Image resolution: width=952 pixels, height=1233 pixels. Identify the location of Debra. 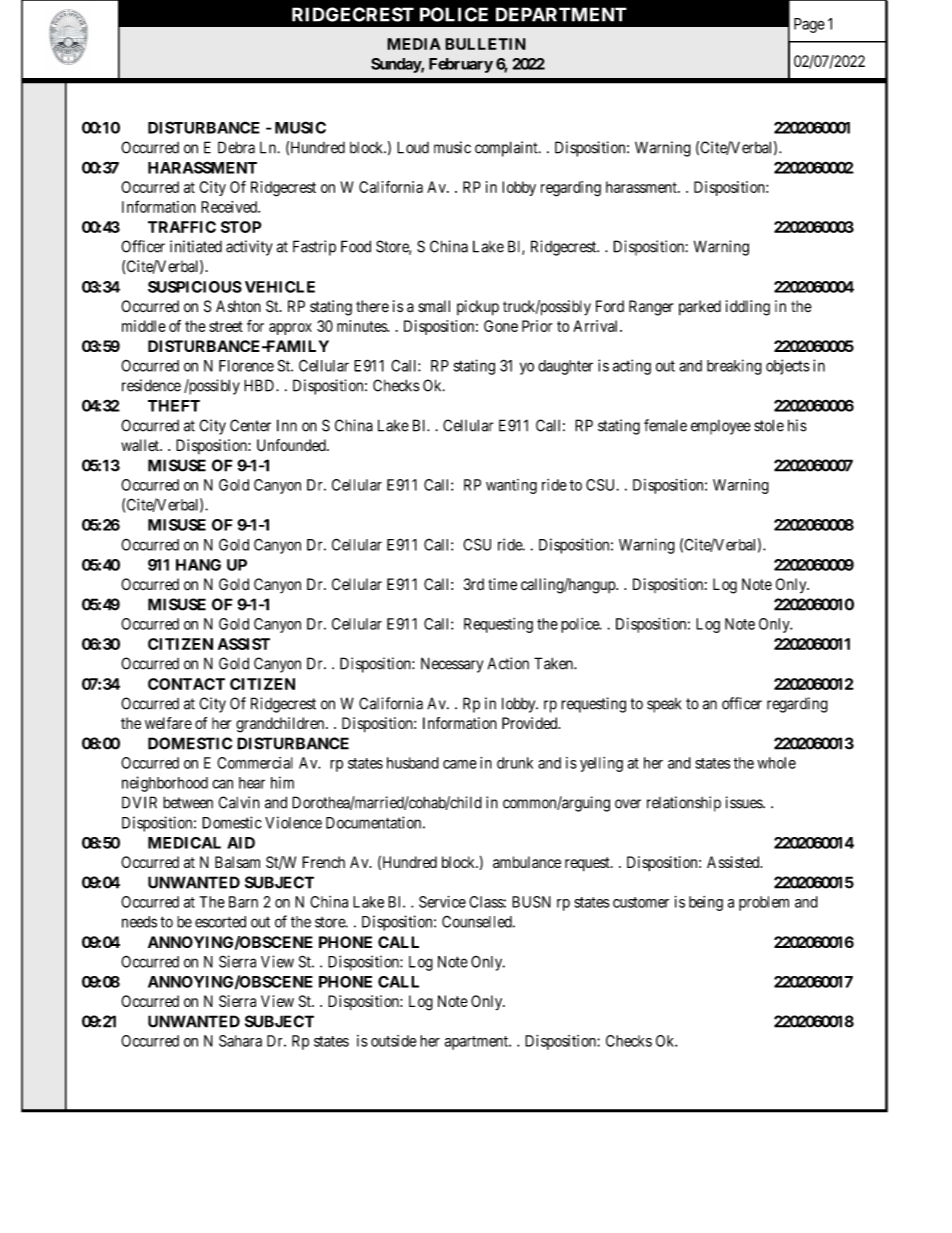
(236, 147).
